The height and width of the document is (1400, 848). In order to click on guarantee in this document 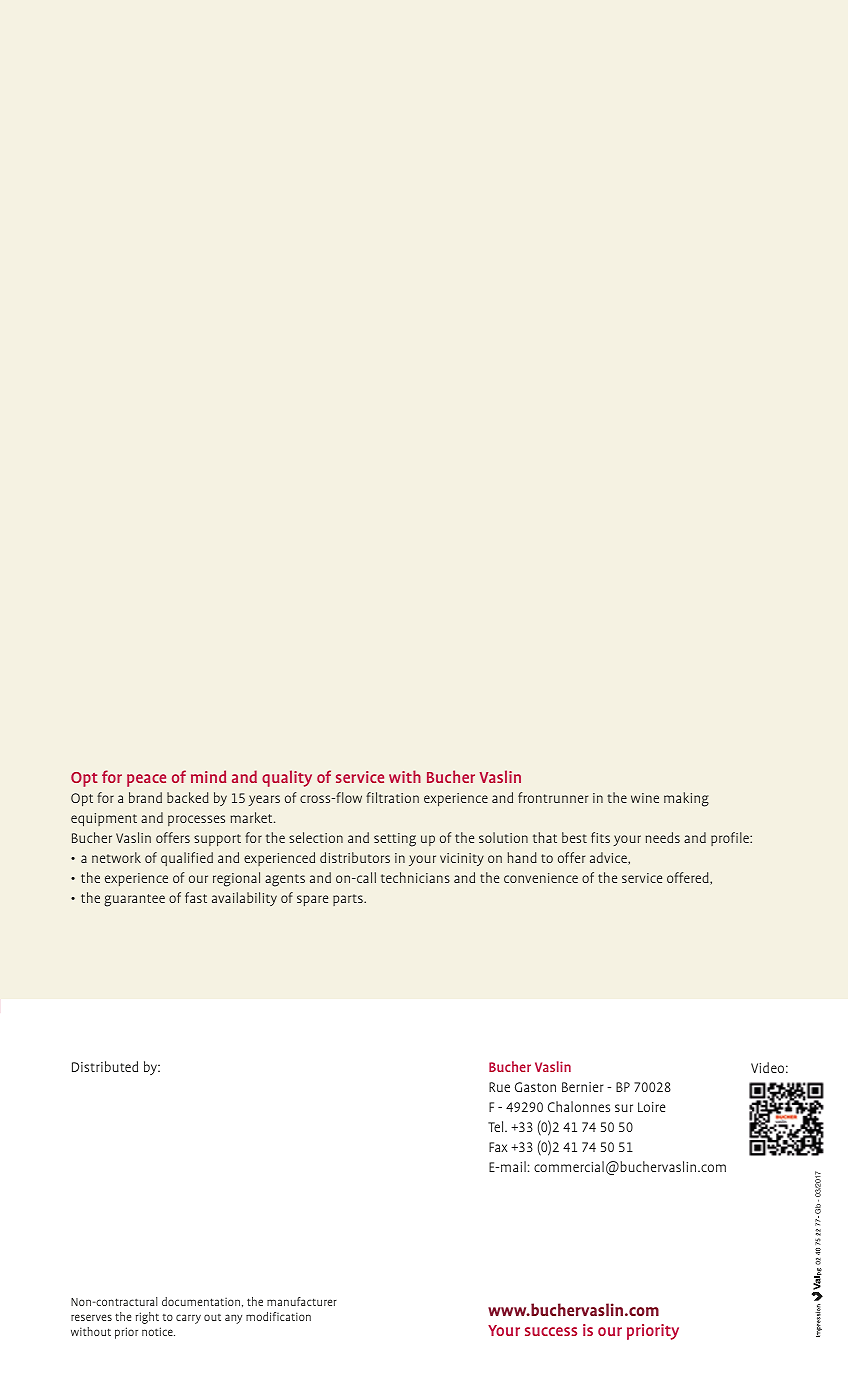, I will do `click(134, 900)`.
